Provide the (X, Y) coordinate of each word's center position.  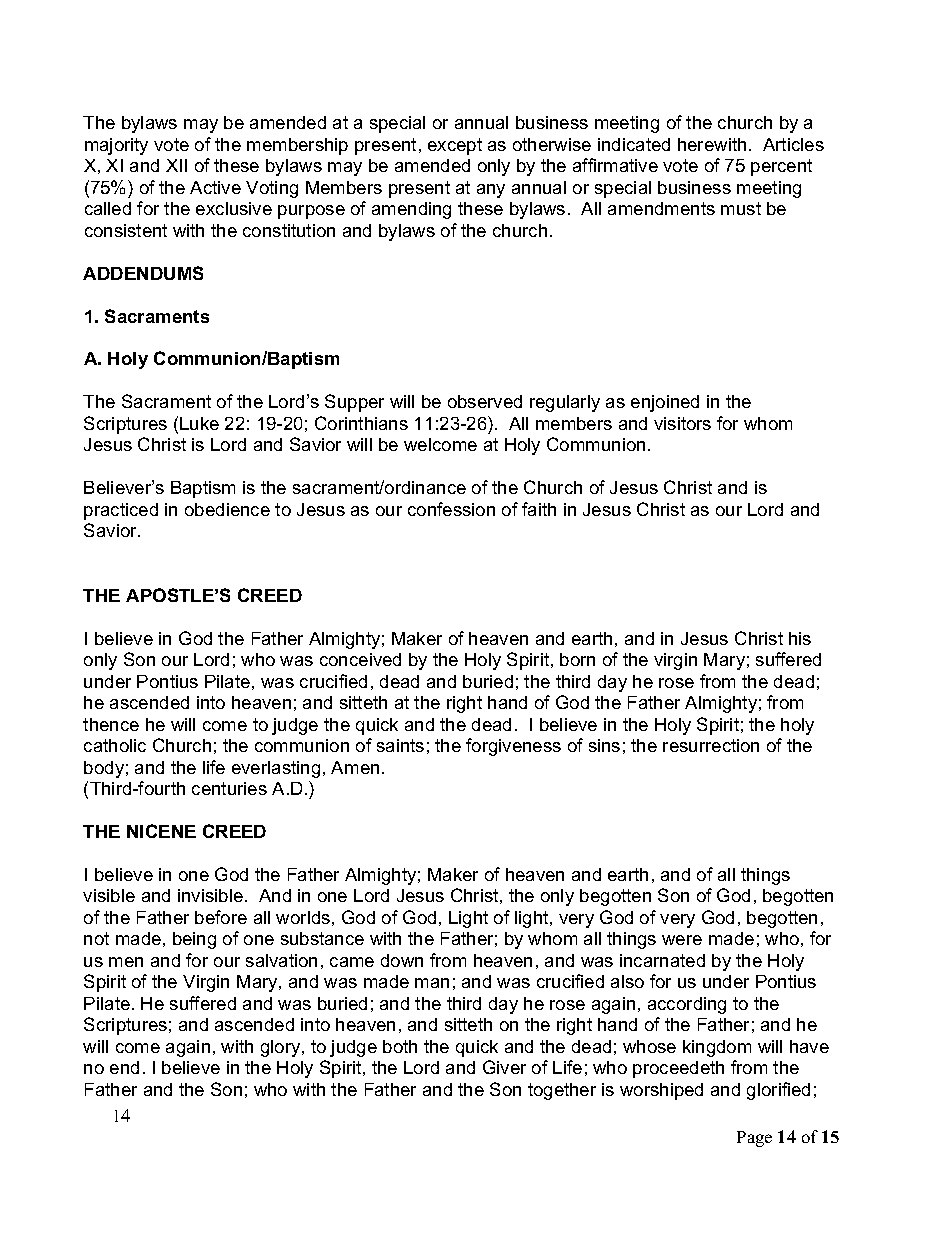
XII (176, 165)
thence (111, 724)
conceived (360, 659)
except (455, 146)
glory (282, 1048)
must (741, 208)
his (800, 638)
